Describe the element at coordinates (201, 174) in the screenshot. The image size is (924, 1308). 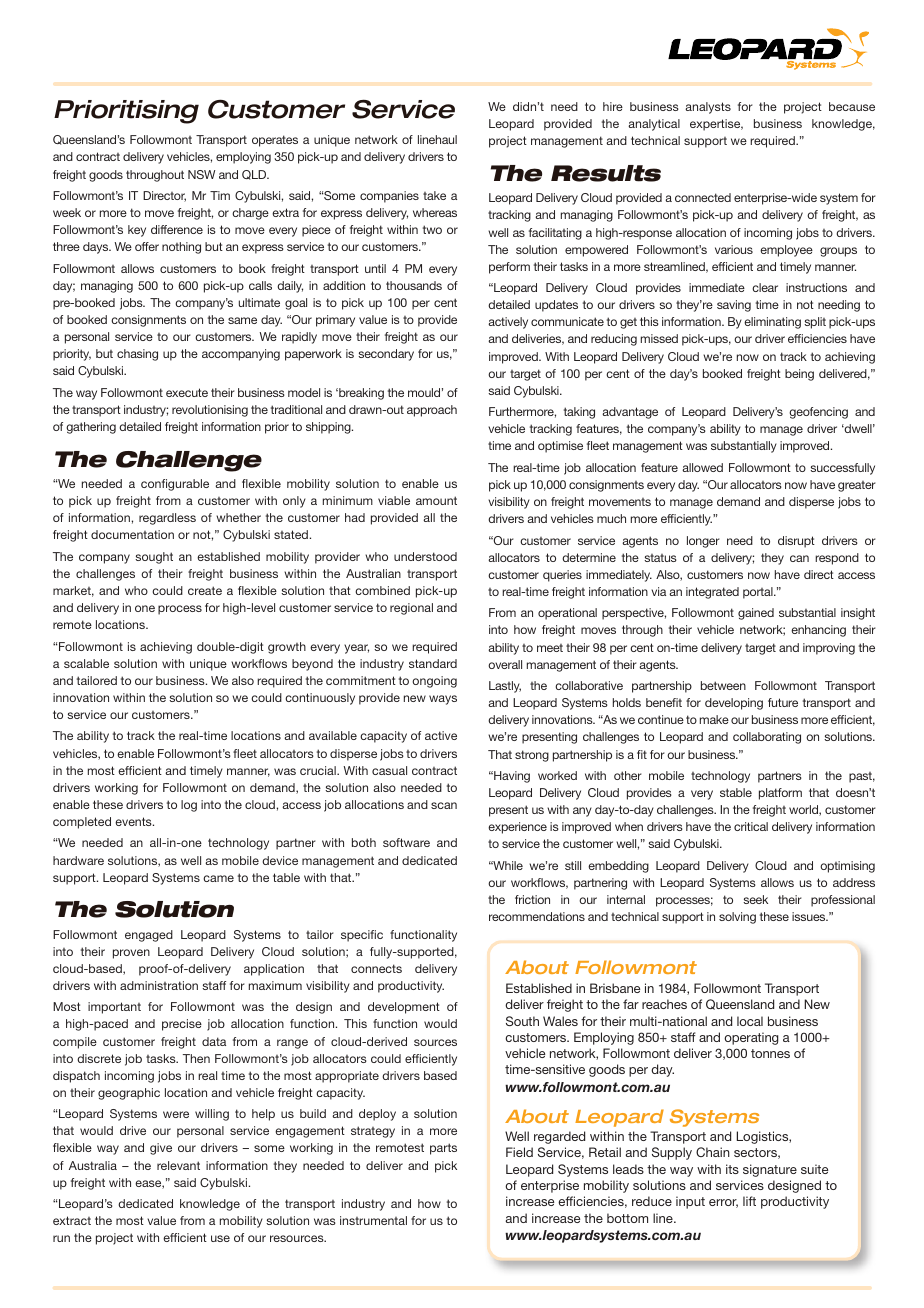
I see `NSW` at that location.
